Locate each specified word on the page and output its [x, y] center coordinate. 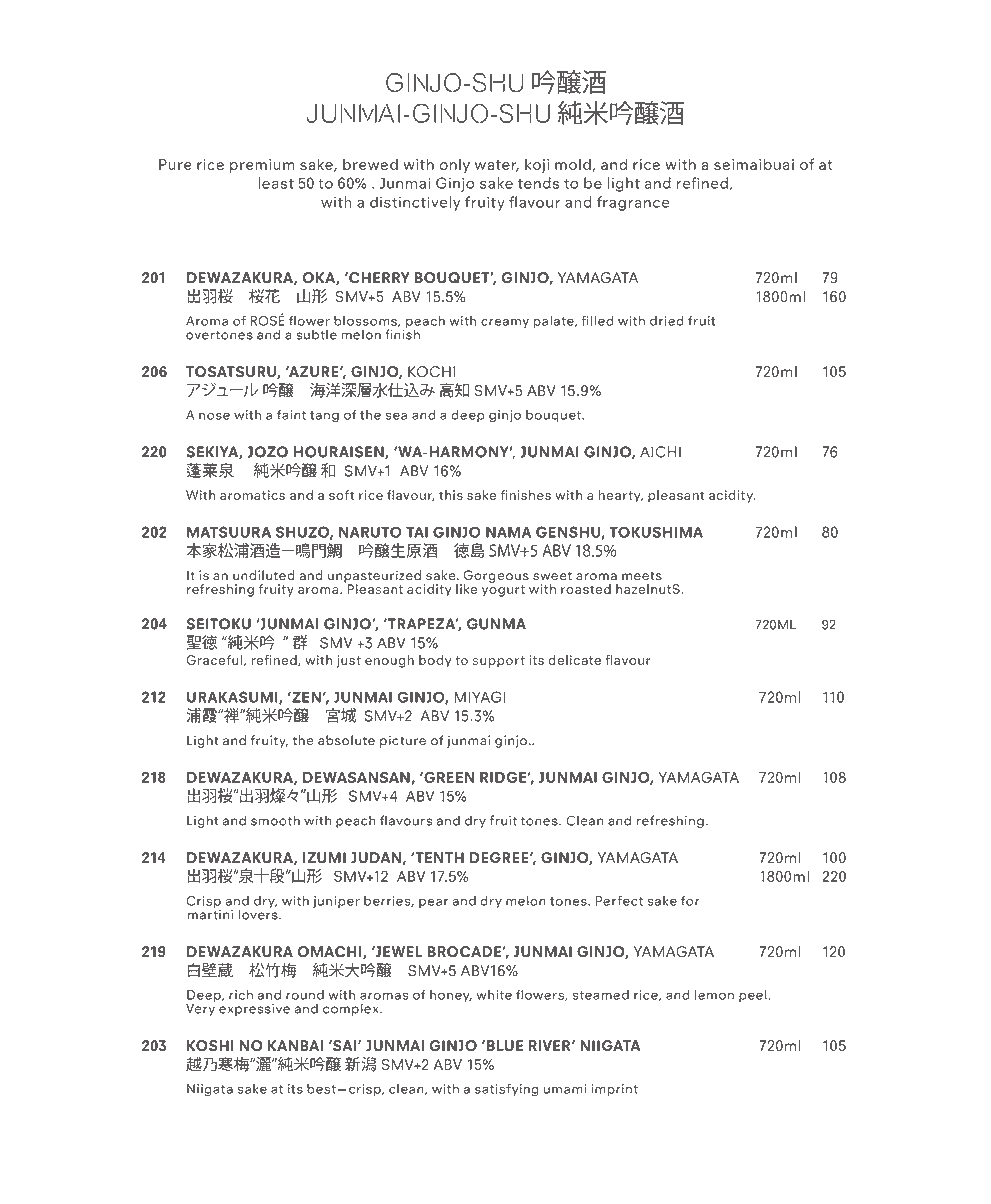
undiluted [264, 575]
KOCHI [431, 372]
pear [433, 903]
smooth [275, 820]
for [690, 900]
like [466, 589]
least [276, 183]
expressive [254, 1010]
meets [642, 576]
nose [214, 416]
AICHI [660, 452]
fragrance [633, 203]
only [454, 166]
